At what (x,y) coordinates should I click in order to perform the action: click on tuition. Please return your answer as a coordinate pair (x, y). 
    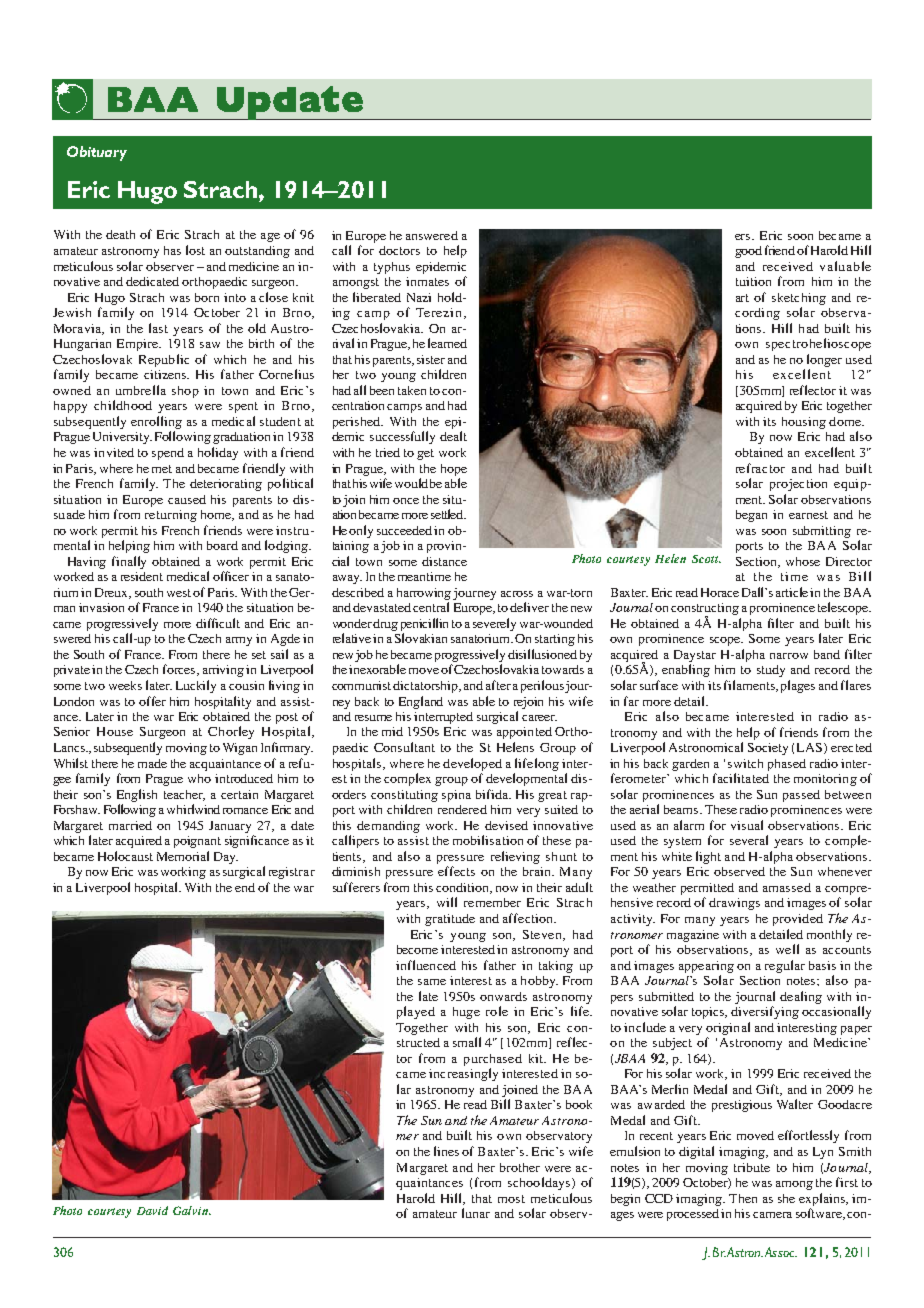
    Looking at the image, I should click on (753, 281).
